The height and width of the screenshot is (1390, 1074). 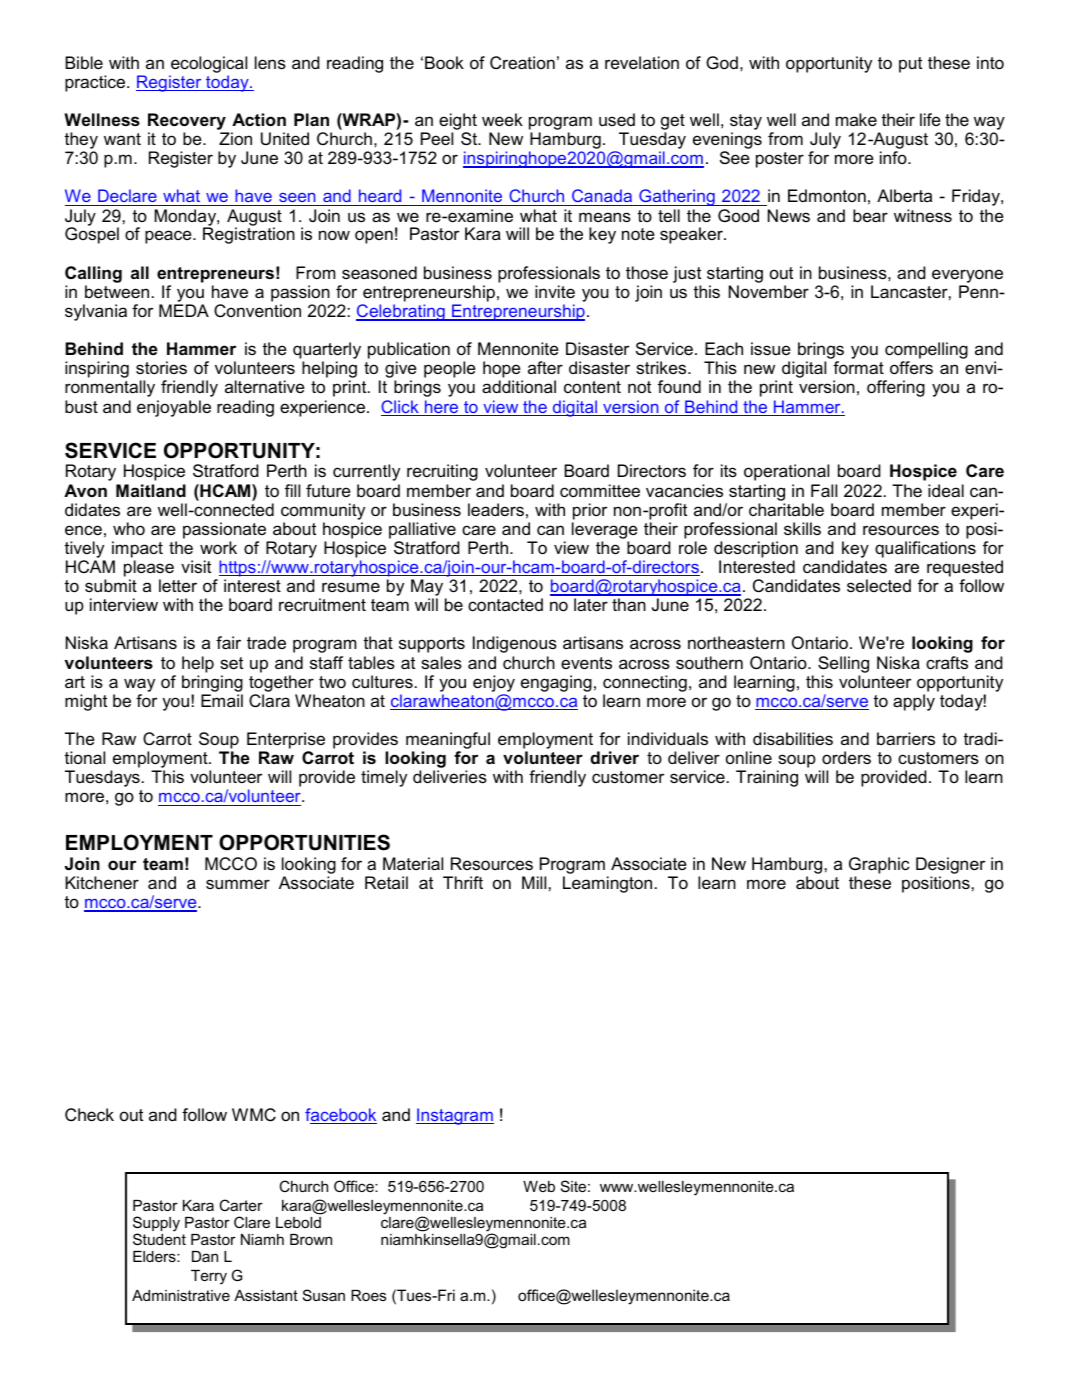 What do you see at coordinates (212, 683) in the screenshot?
I see `bringing` at bounding box center [212, 683].
